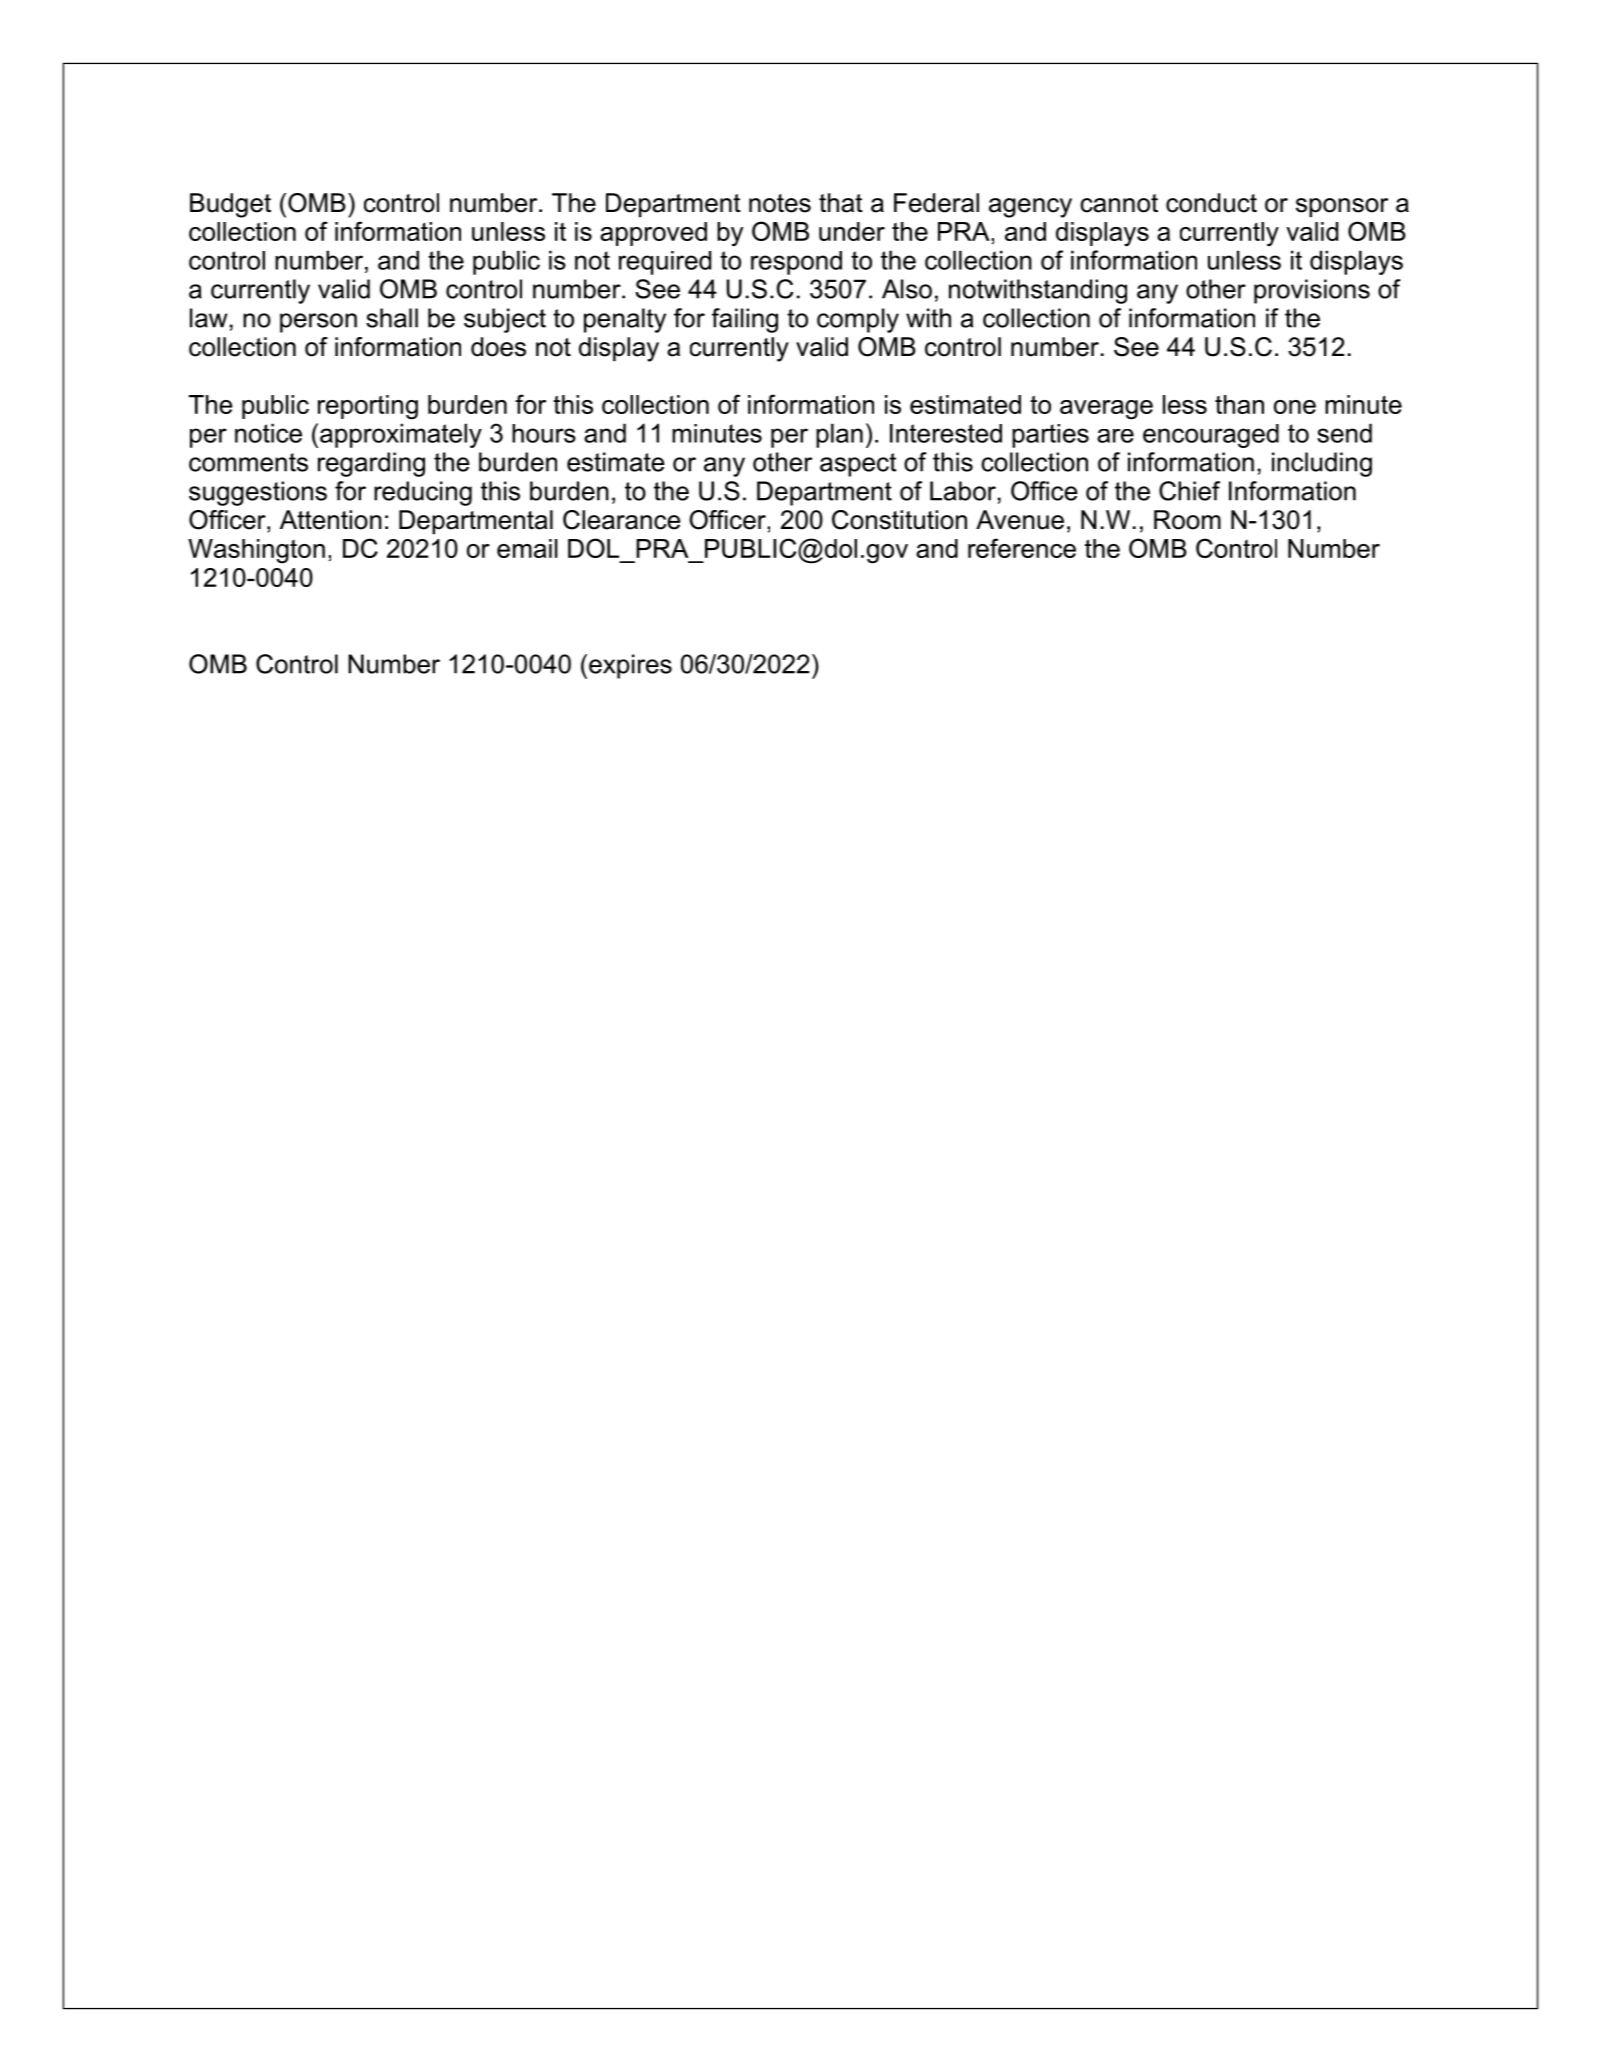 This screenshot has width=1601, height=2072. I want to click on expires, so click(630, 666).
